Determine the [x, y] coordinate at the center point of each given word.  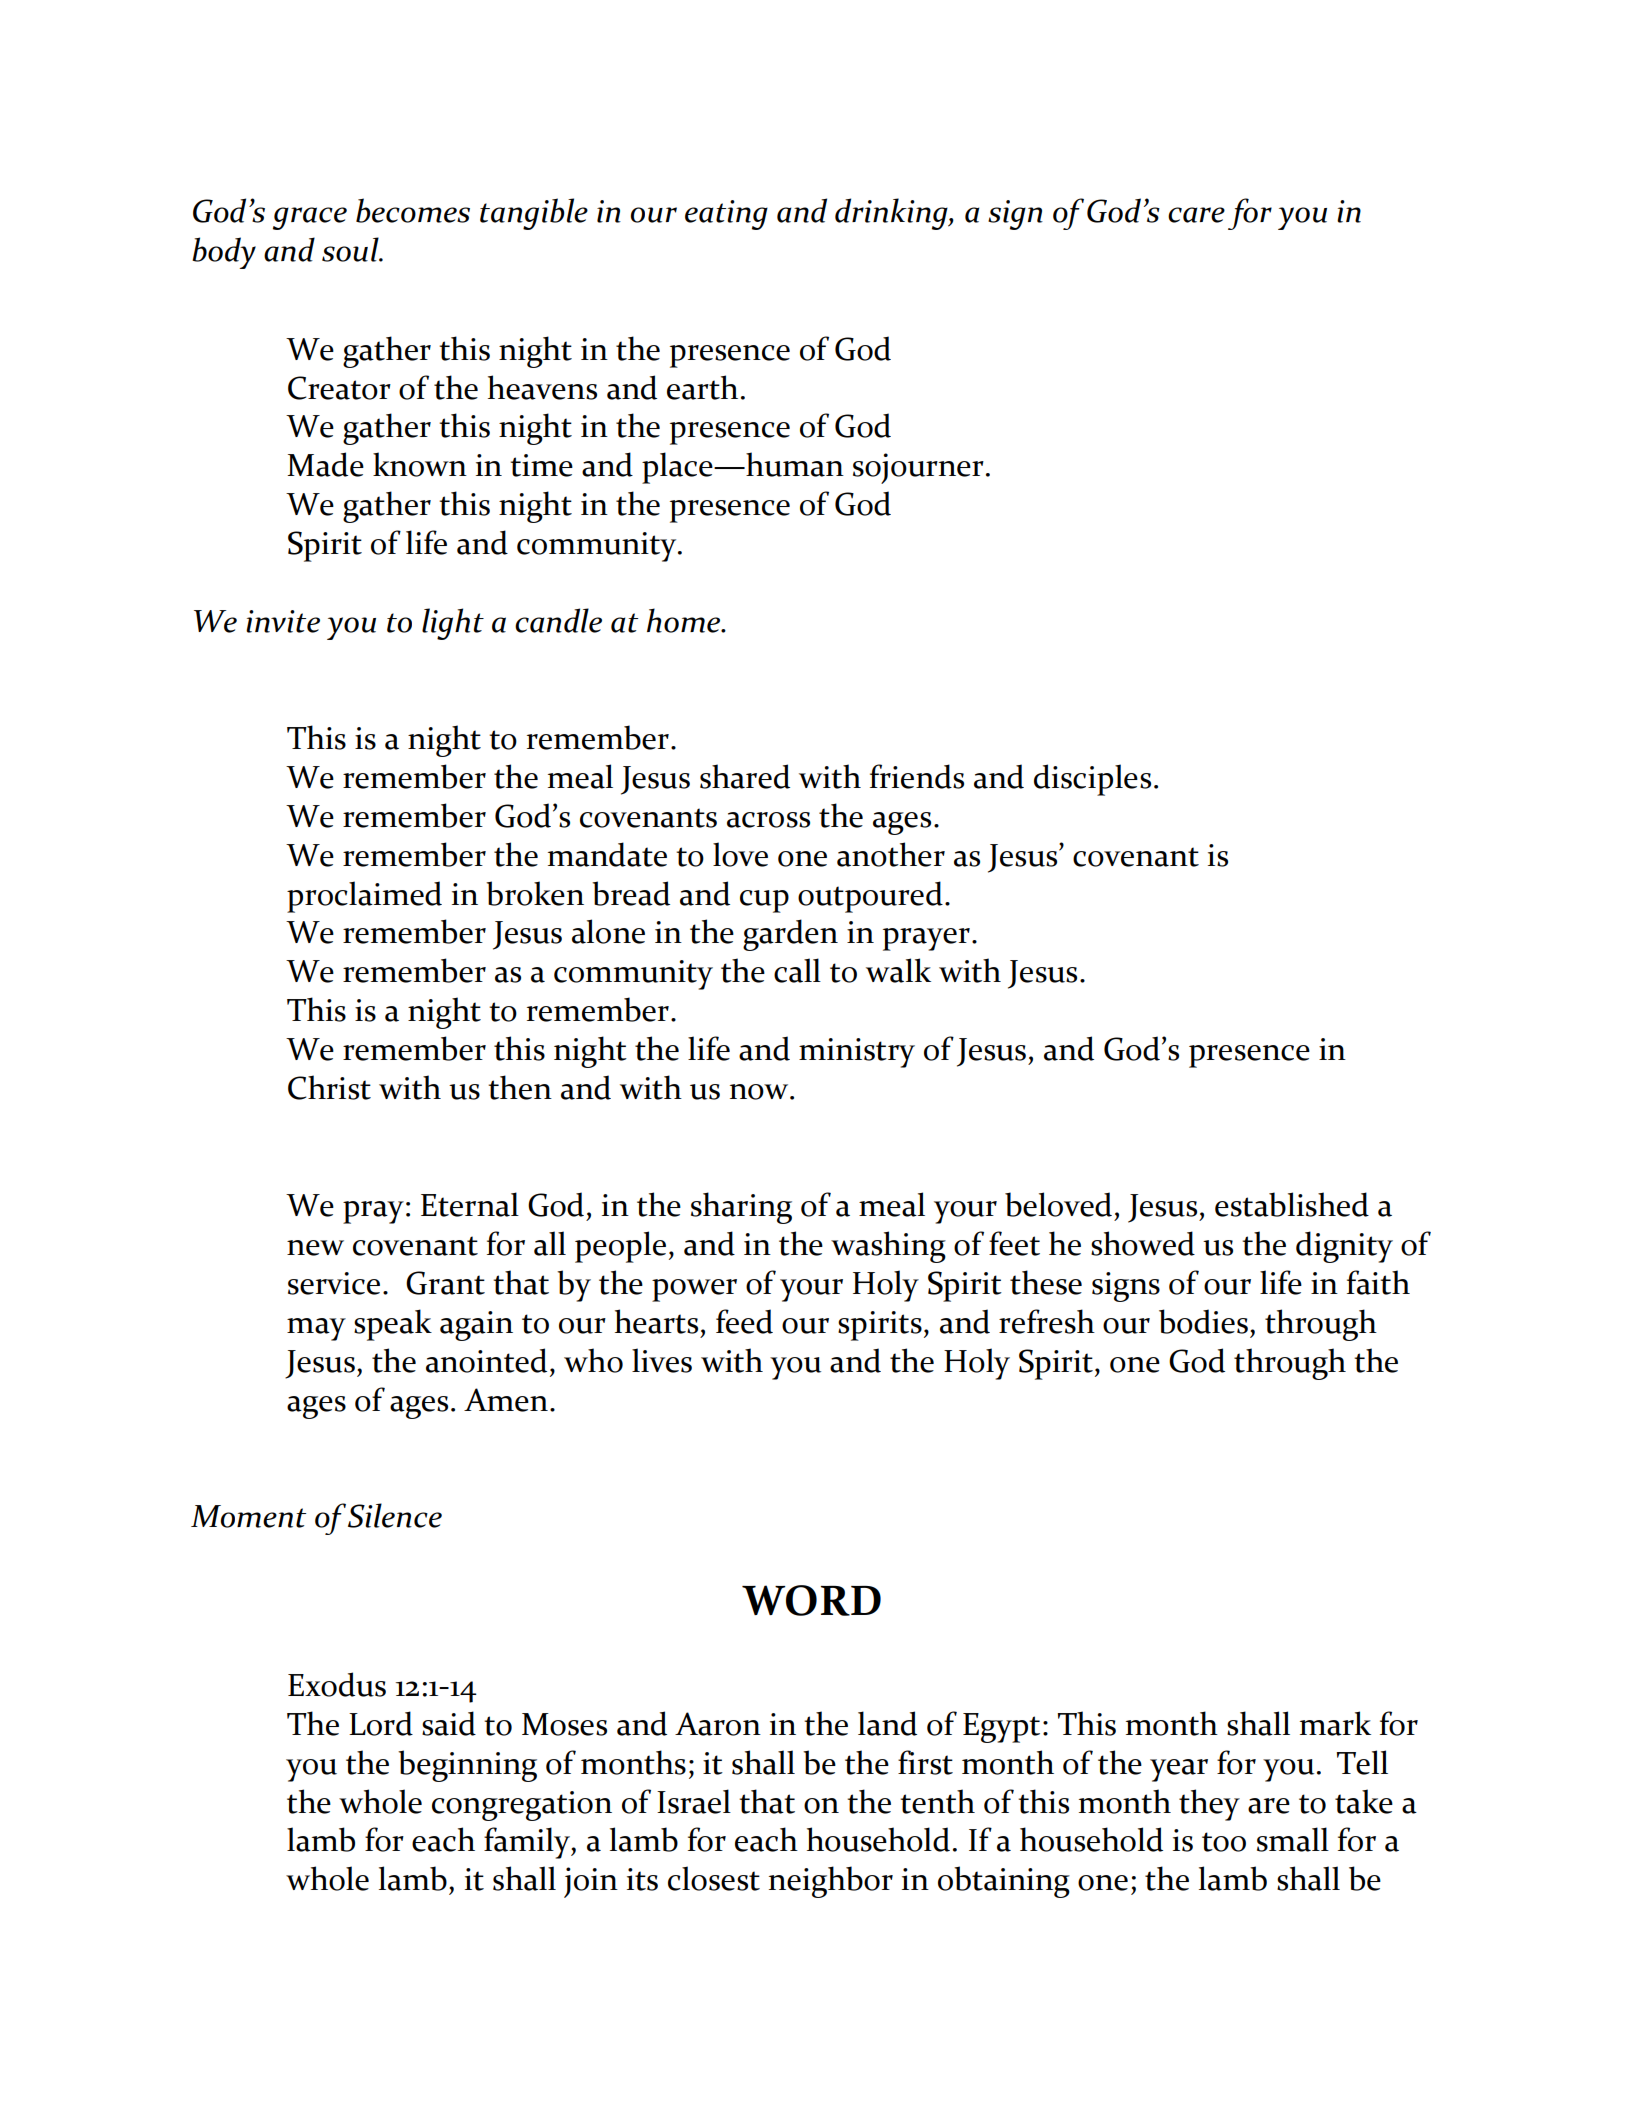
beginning [467, 1766]
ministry [857, 1053]
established [1292, 1204]
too [1224, 1842]
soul [351, 249]
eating [726, 215]
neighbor [831, 1882]
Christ [329, 1087]
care [1196, 215]
